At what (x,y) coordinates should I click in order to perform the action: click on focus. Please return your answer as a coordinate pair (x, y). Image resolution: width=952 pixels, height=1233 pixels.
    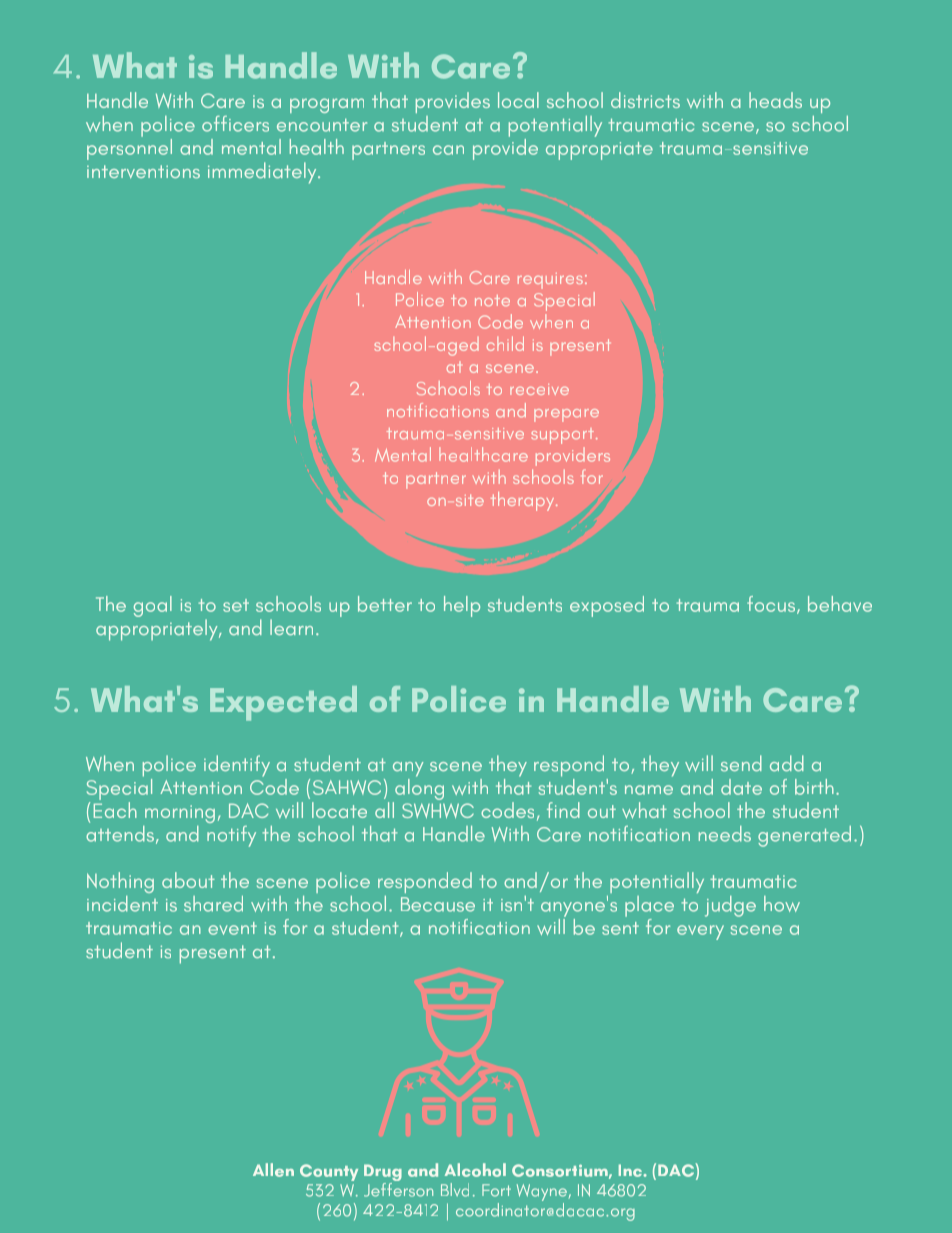
    Looking at the image, I should click on (772, 605).
